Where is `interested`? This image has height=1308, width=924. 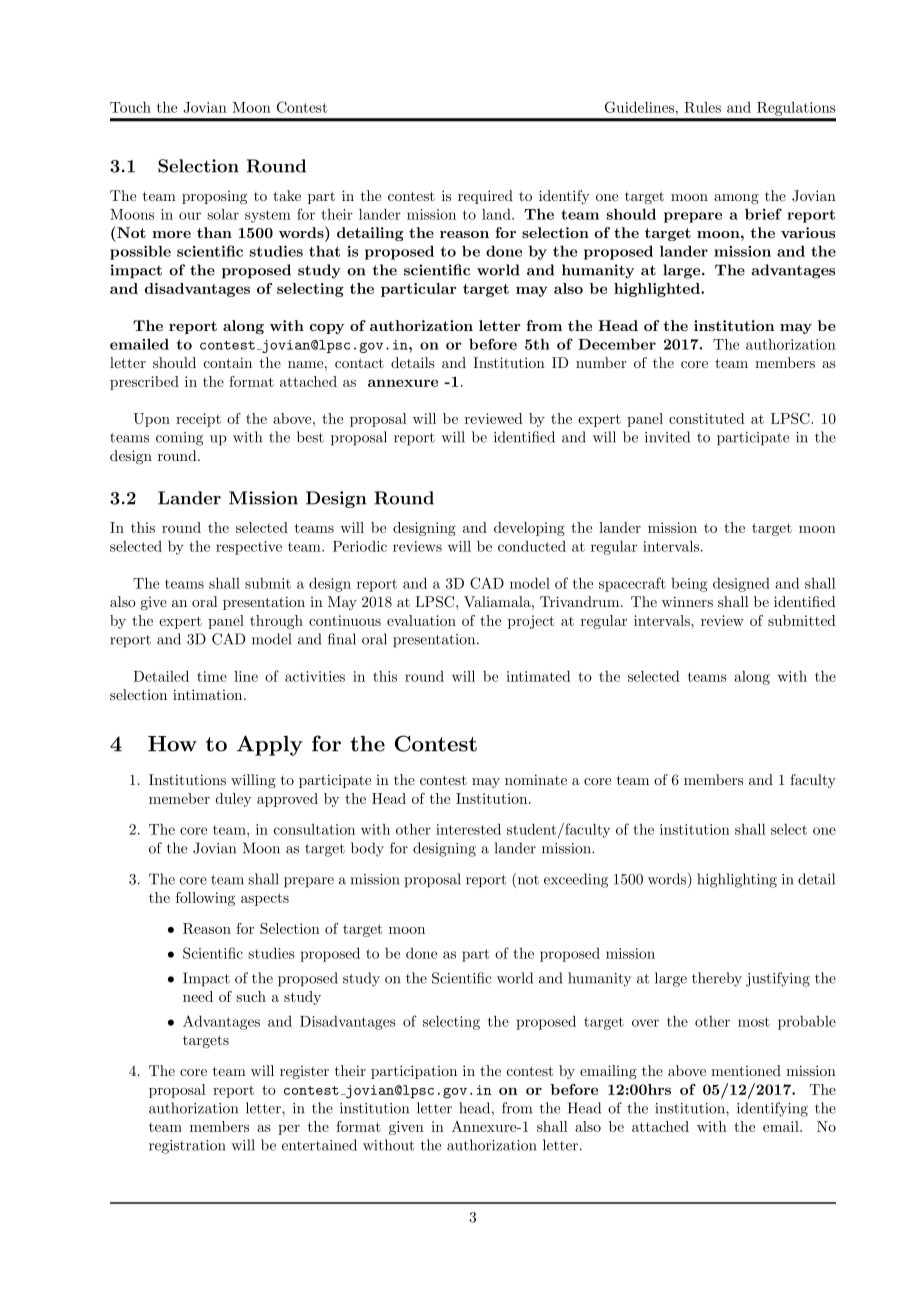 interested is located at coordinates (468, 829).
